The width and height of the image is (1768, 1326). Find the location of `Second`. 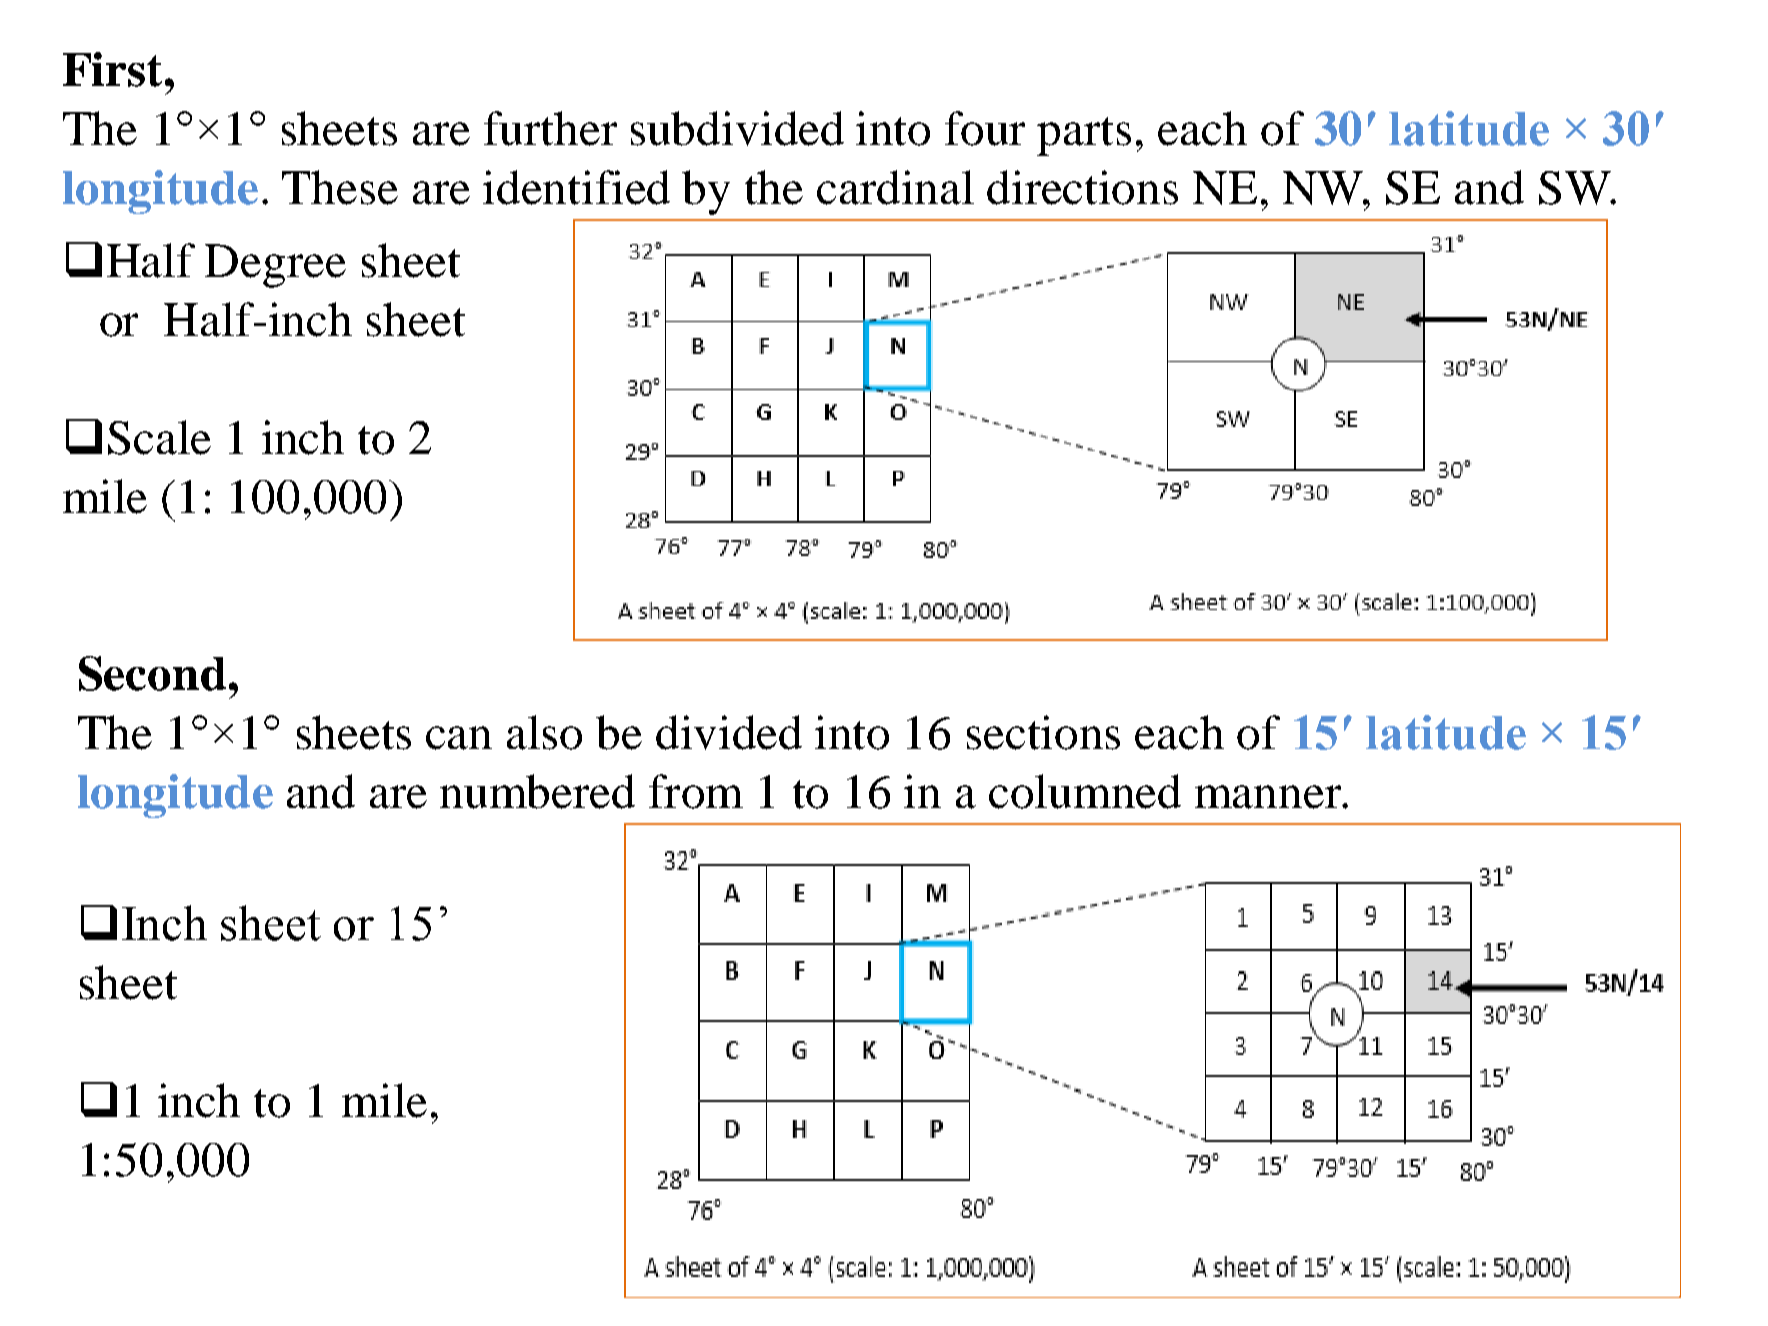

Second is located at coordinates (152, 673).
